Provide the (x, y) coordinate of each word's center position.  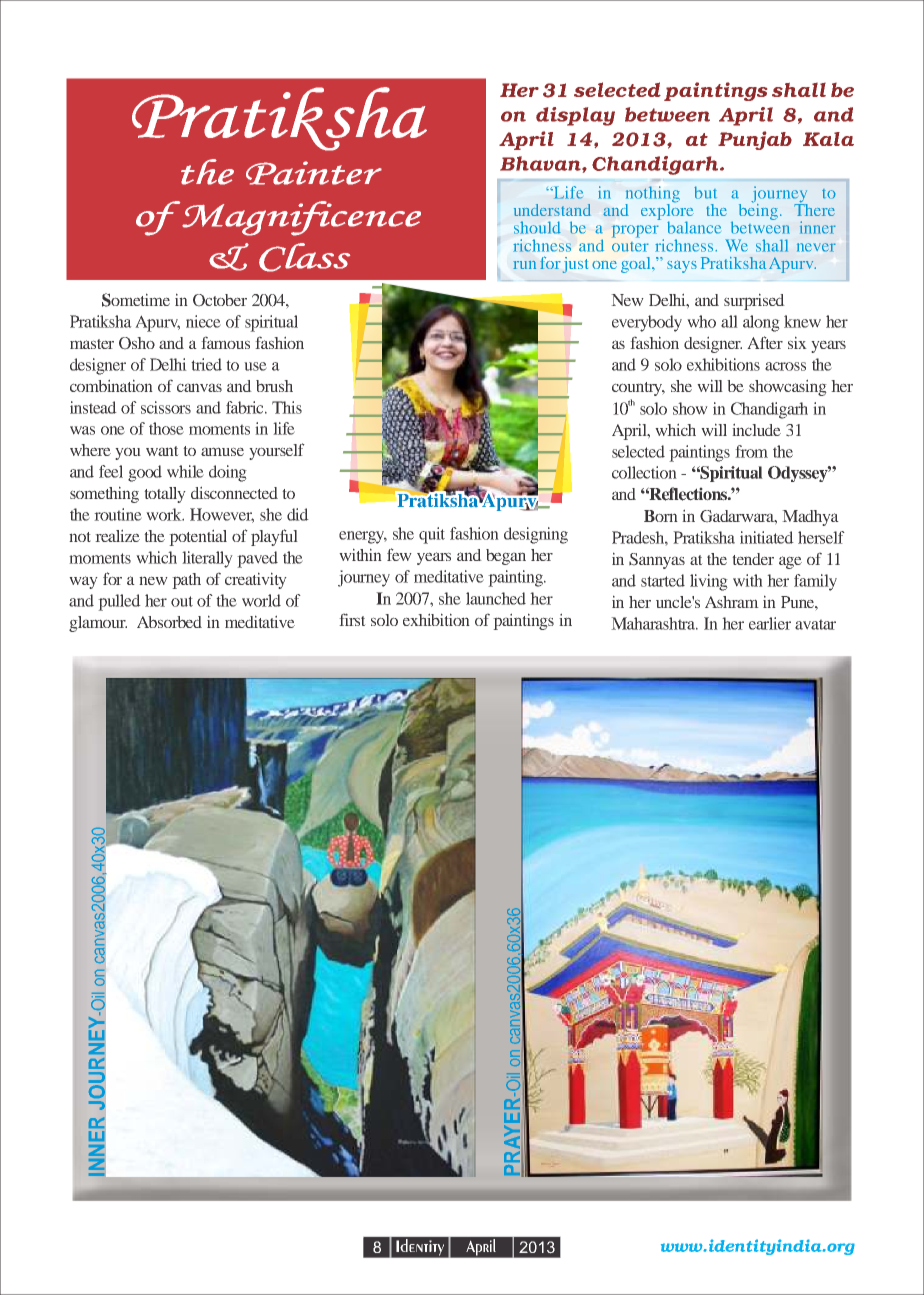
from (751, 451)
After (765, 342)
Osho (137, 343)
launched (496, 598)
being (758, 210)
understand (552, 210)
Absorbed (169, 622)
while (185, 471)
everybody (647, 323)
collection (644, 472)
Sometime (136, 300)
